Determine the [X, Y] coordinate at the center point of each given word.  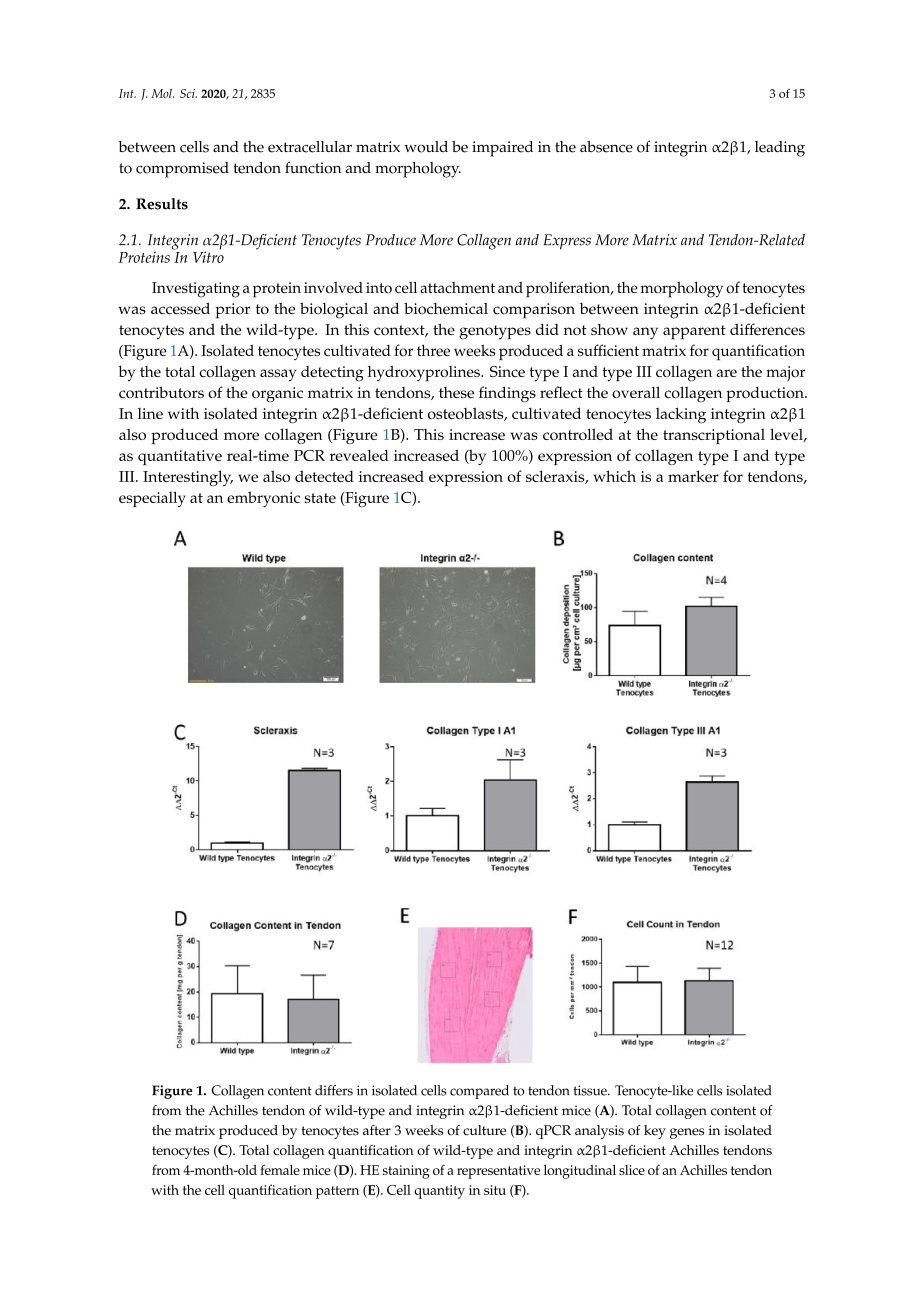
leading [780, 149]
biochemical [446, 308]
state [320, 498]
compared [479, 1092]
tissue [591, 1090]
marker [693, 476]
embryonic [263, 499]
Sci [188, 93]
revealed [359, 455]
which [614, 476]
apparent [694, 332]
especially [152, 499]
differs [334, 1090]
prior [232, 311]
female [280, 1169]
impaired [502, 149]
